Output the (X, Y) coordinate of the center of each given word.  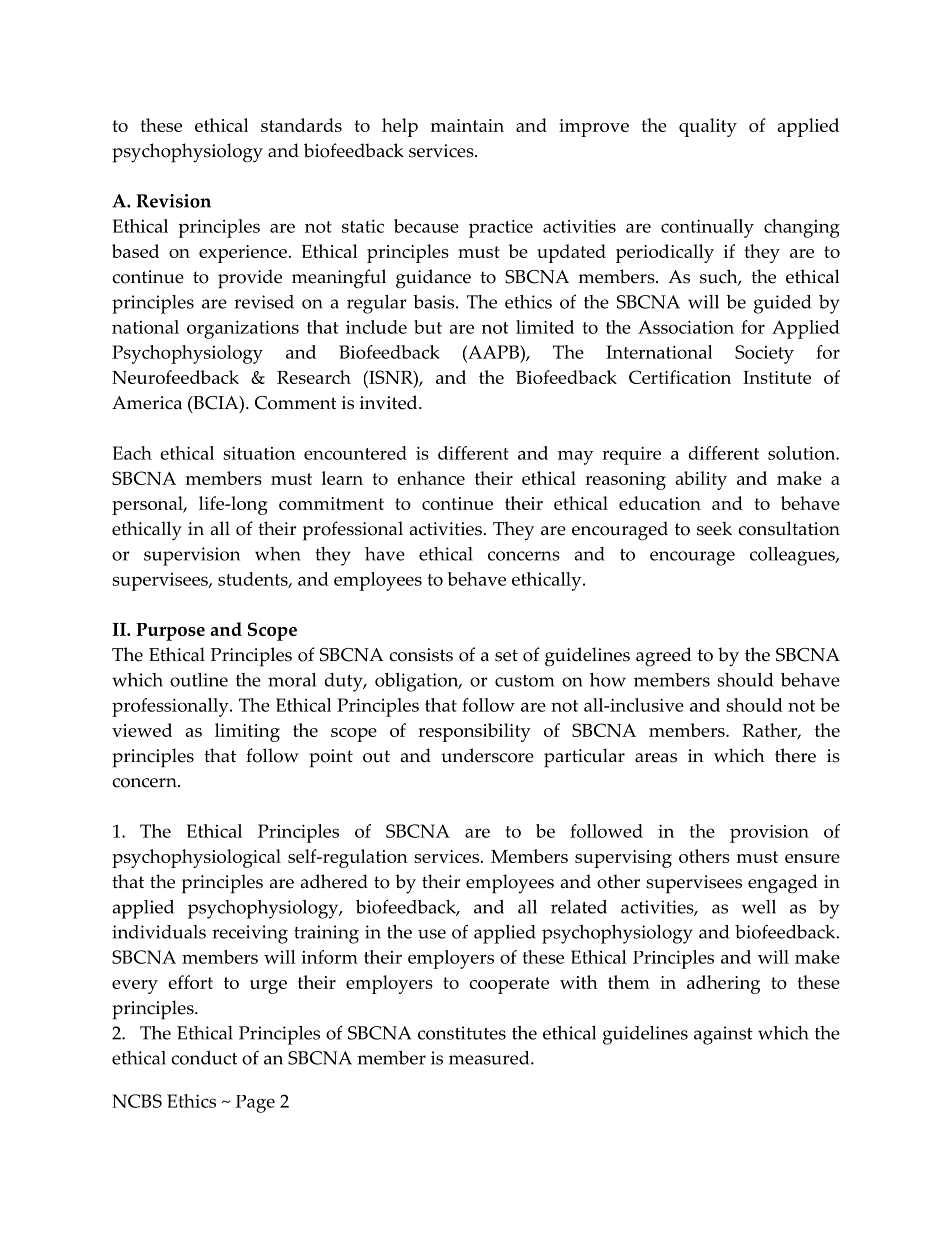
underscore (487, 755)
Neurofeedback (175, 377)
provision (769, 834)
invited (390, 402)
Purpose (170, 632)
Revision (173, 201)
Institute (777, 377)
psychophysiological (196, 858)
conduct (204, 1058)
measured (490, 1058)
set (506, 655)
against (723, 1035)
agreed (664, 657)
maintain (467, 125)
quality (708, 127)
